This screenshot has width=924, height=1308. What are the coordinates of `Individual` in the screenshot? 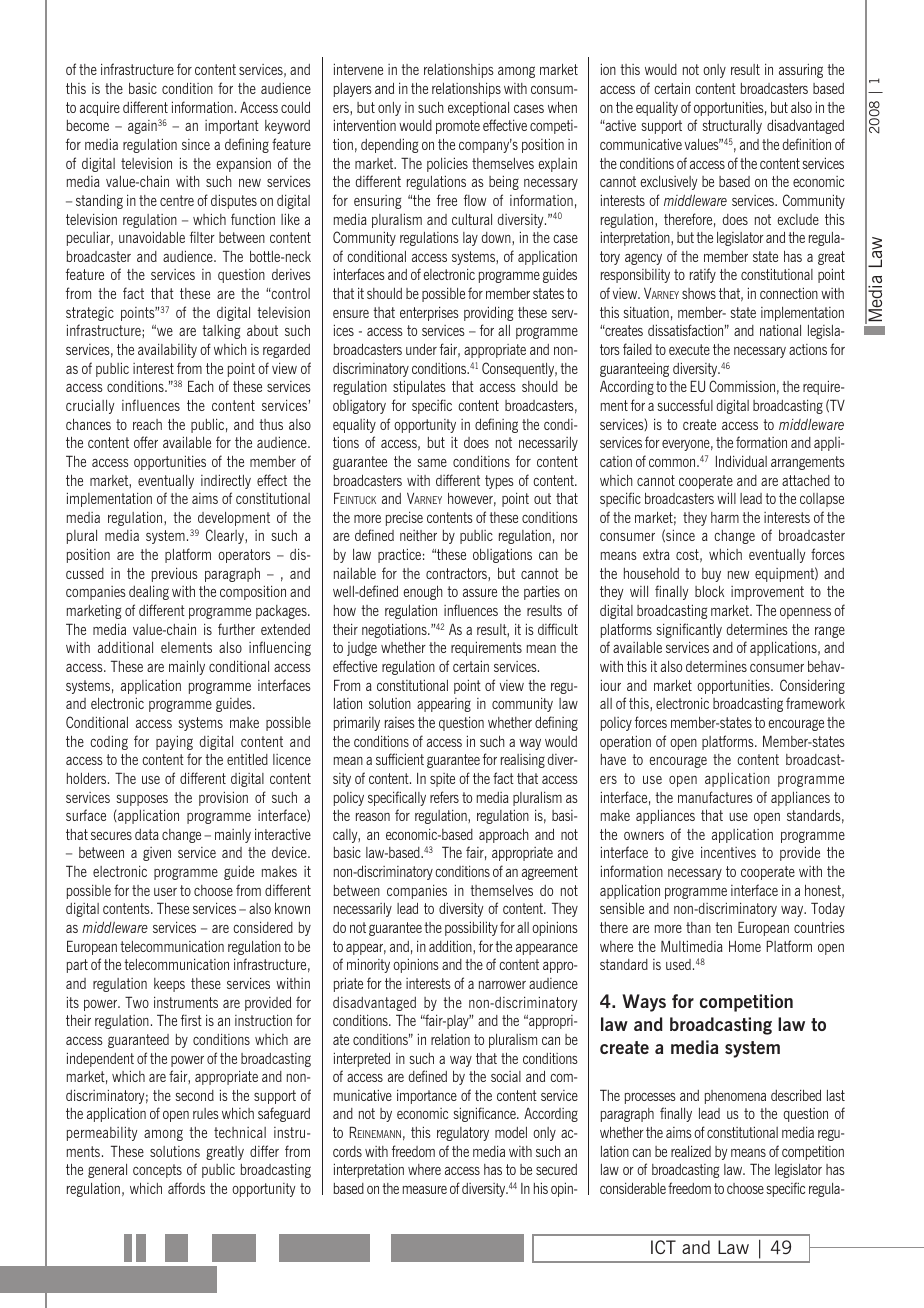 It's located at (741, 461).
